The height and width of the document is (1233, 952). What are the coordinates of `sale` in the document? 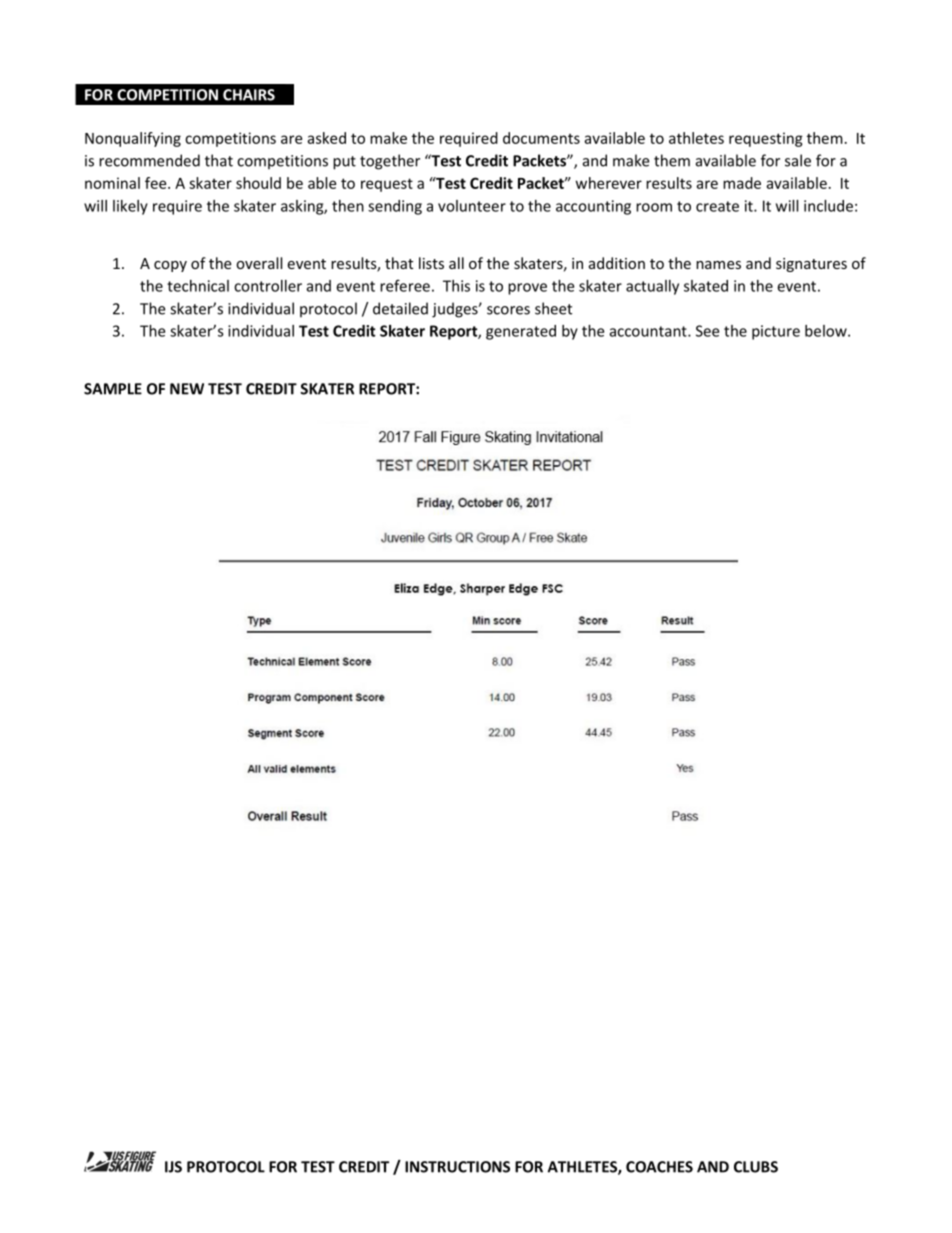 It's located at (798, 160).
